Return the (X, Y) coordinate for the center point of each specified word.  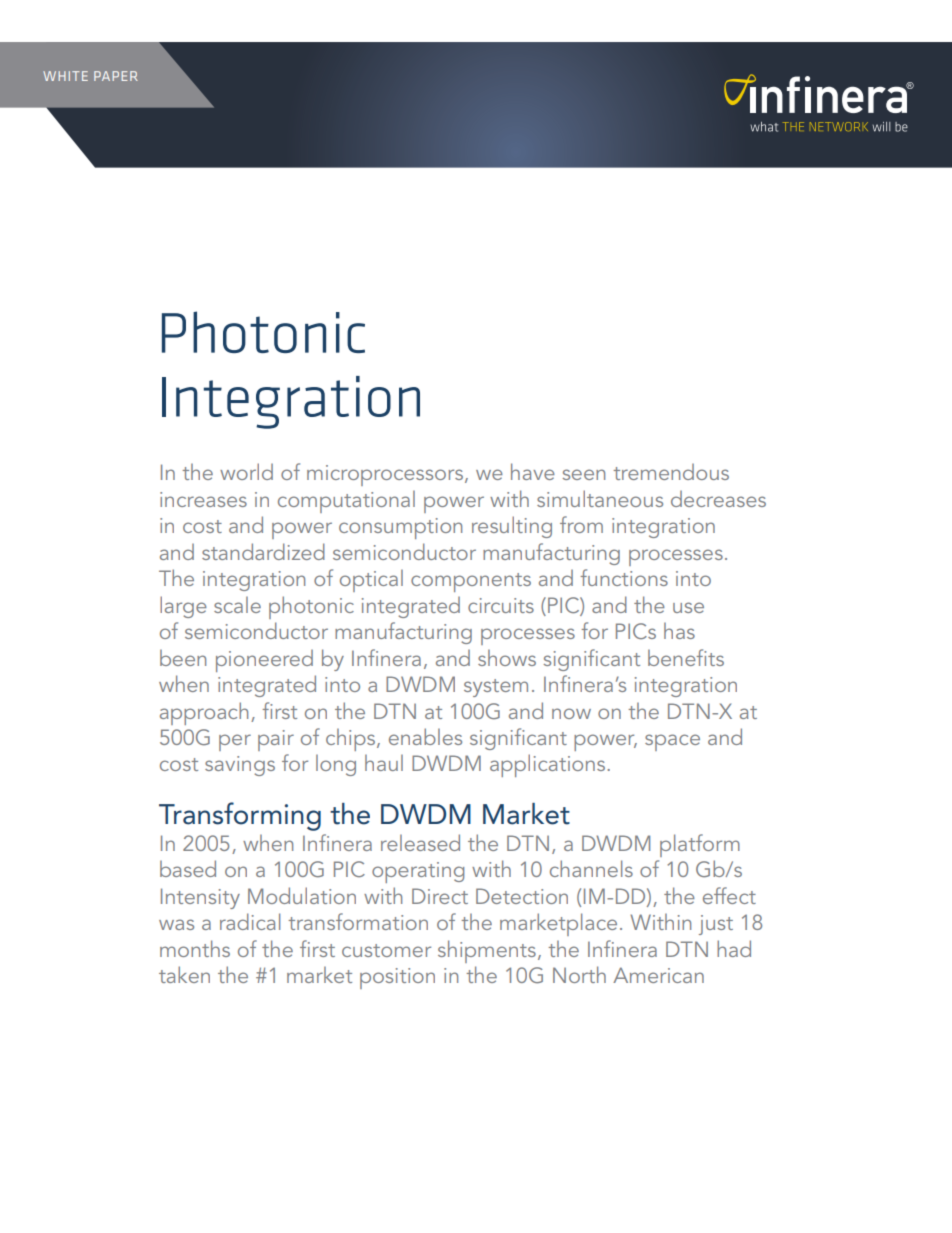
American (658, 975)
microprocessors (385, 475)
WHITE (65, 76)
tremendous (671, 472)
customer (386, 950)
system (496, 688)
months (195, 948)
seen (583, 474)
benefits (686, 657)
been (183, 658)
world (246, 471)
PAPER (116, 76)
